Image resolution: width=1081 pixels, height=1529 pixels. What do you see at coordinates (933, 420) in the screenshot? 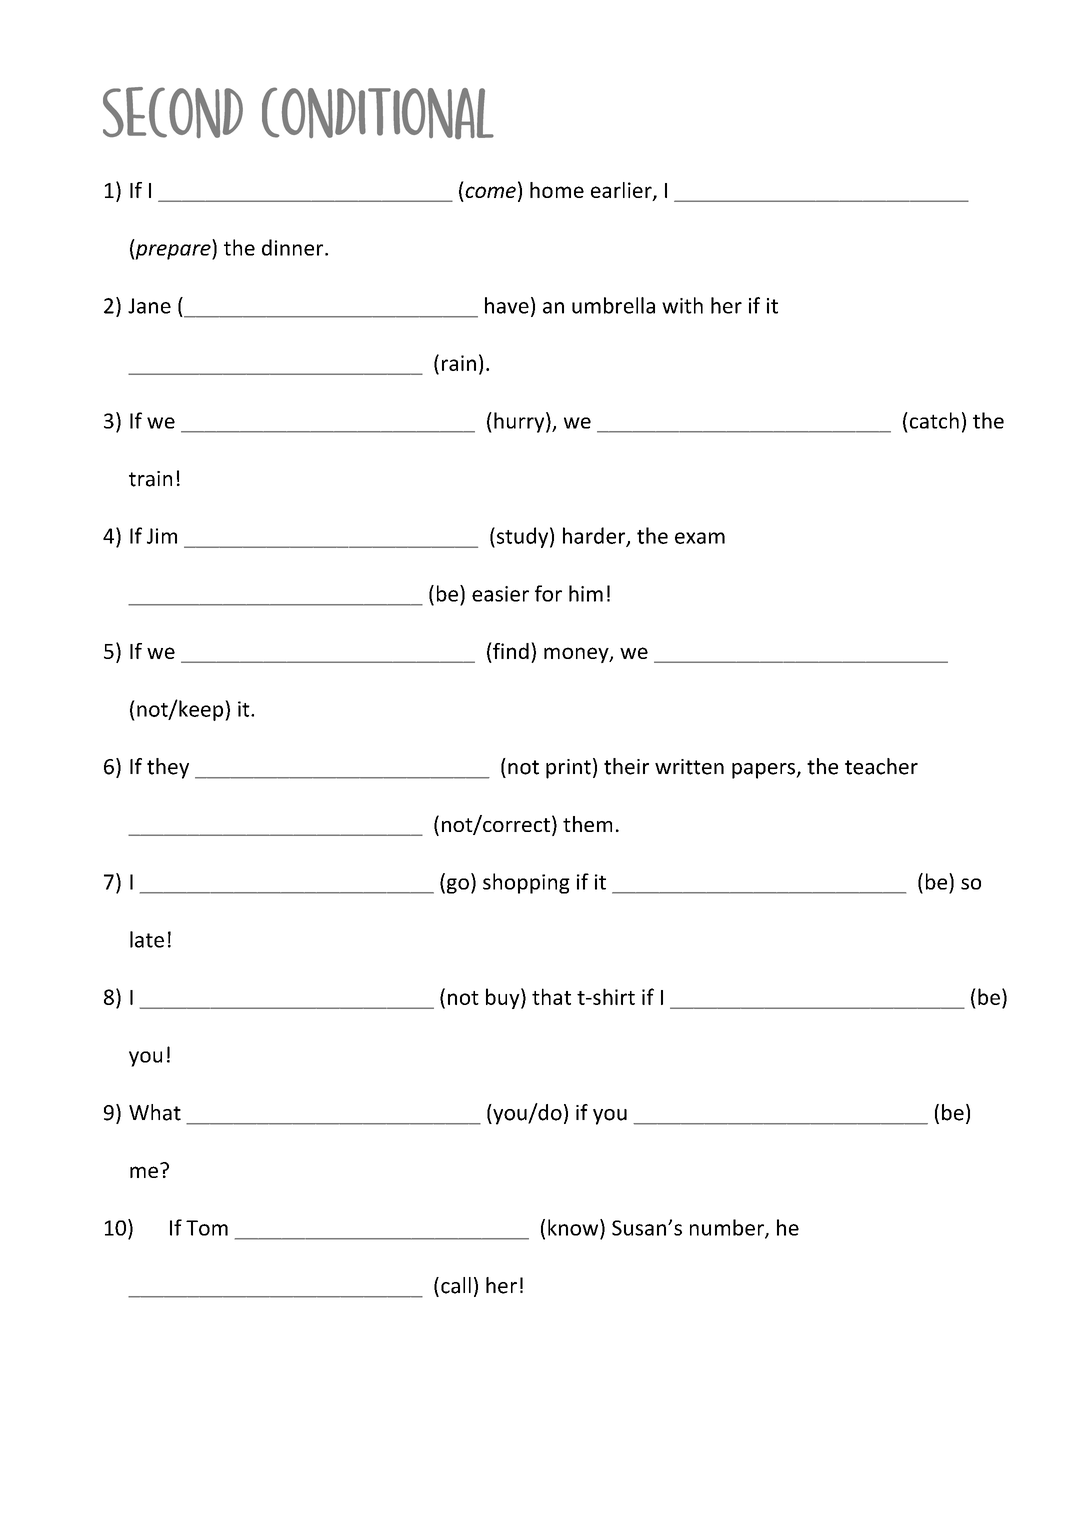
I see `catch` at bounding box center [933, 420].
